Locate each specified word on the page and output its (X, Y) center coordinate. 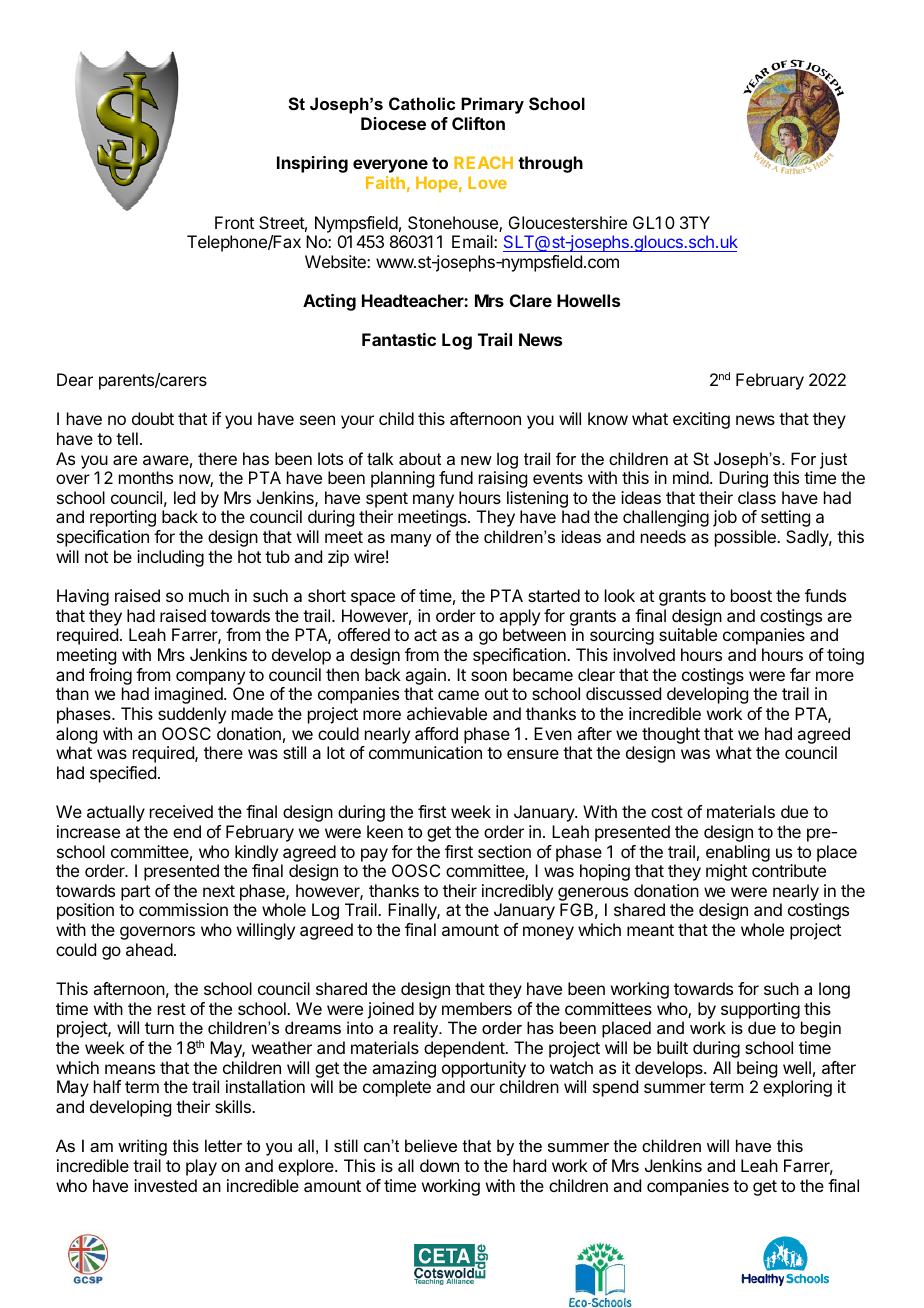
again (425, 676)
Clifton (478, 123)
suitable (688, 634)
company (210, 678)
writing (142, 1147)
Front (234, 222)
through (550, 164)
